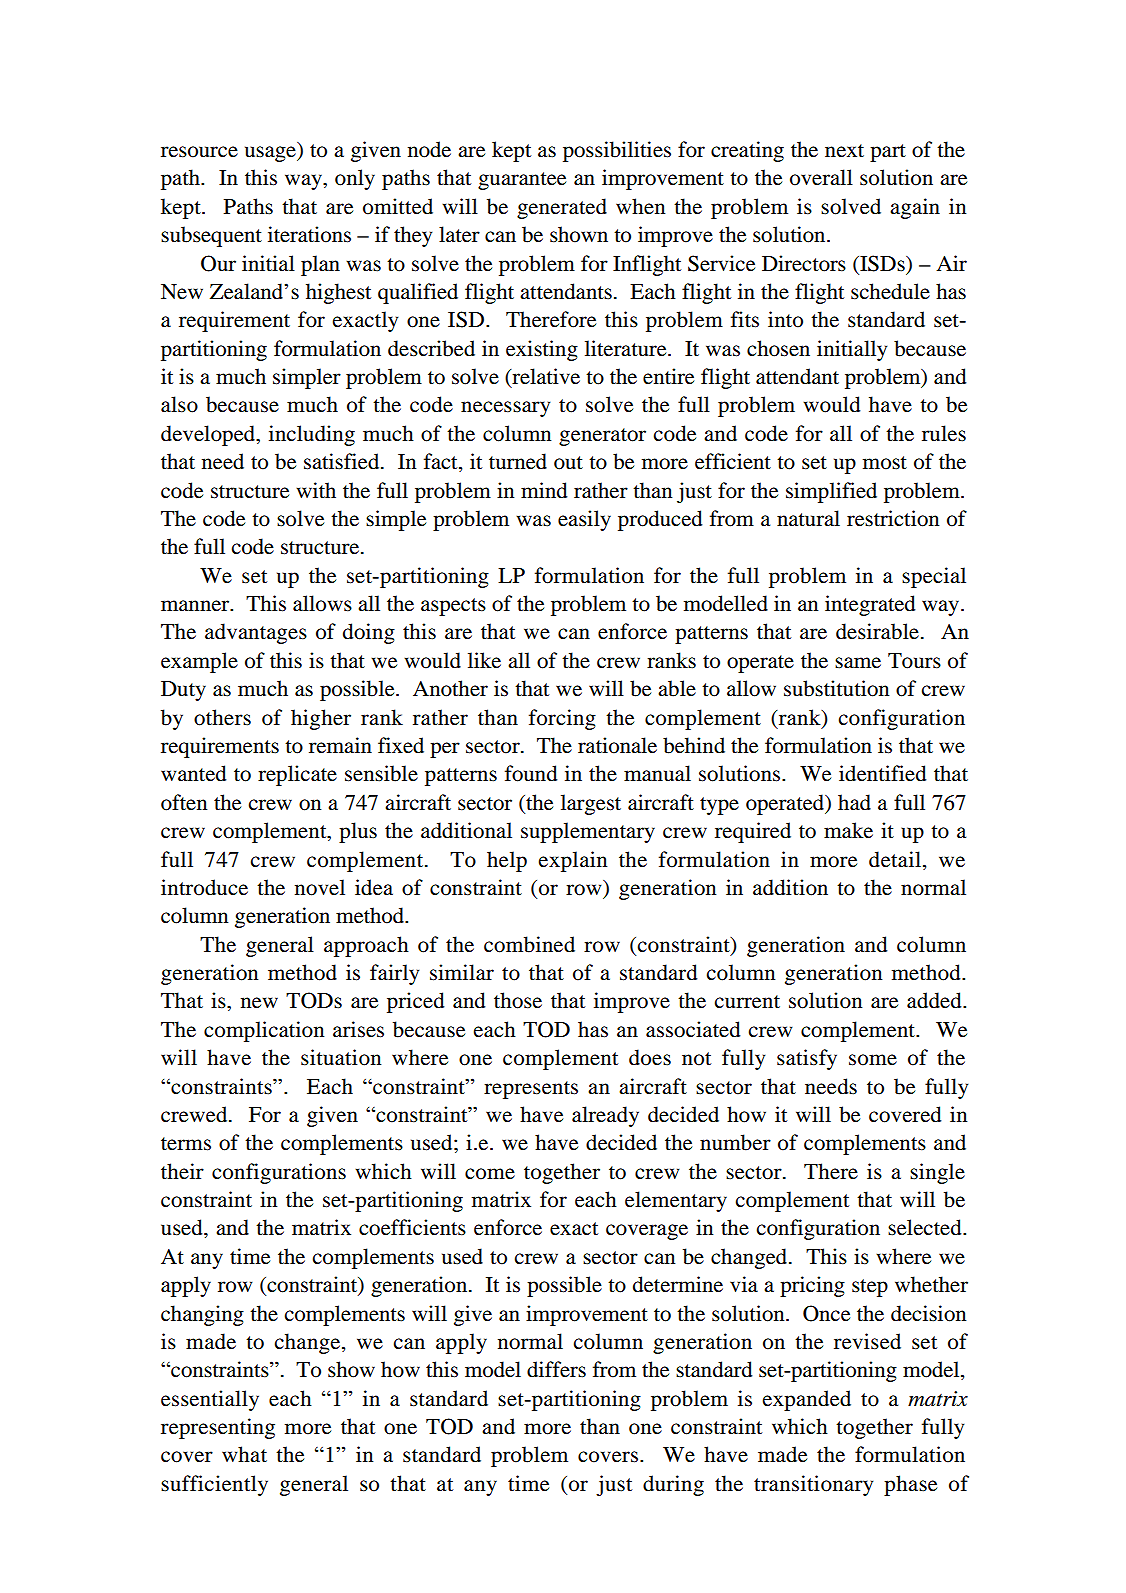 The height and width of the screenshot is (1593, 1126). What do you see at coordinates (821, 177) in the screenshot?
I see `overall` at bounding box center [821, 177].
